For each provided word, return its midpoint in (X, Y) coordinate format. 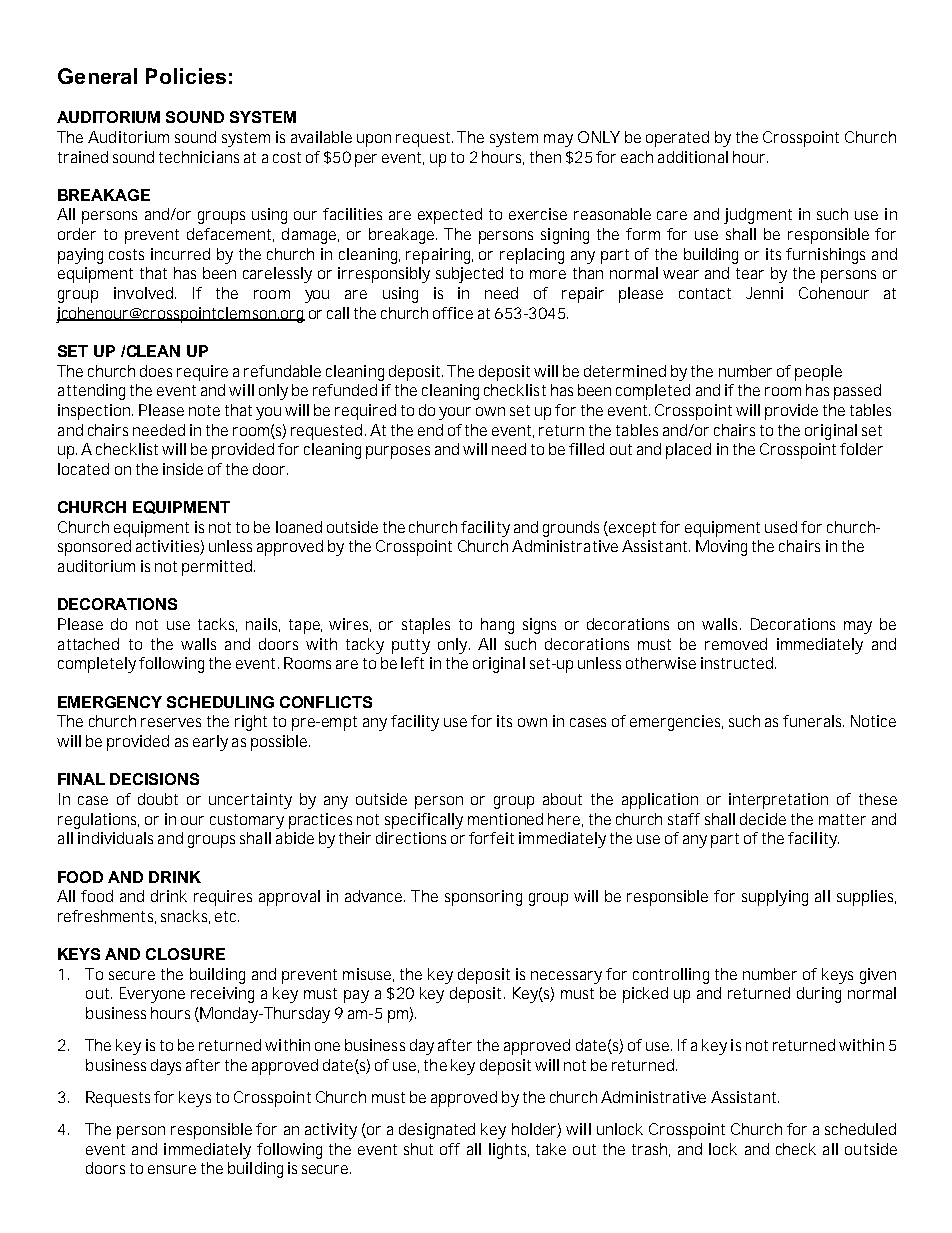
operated (677, 139)
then (545, 157)
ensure (172, 1169)
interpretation (778, 801)
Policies (186, 76)
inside (183, 469)
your (455, 413)
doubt (158, 799)
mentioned (505, 819)
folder (861, 449)
